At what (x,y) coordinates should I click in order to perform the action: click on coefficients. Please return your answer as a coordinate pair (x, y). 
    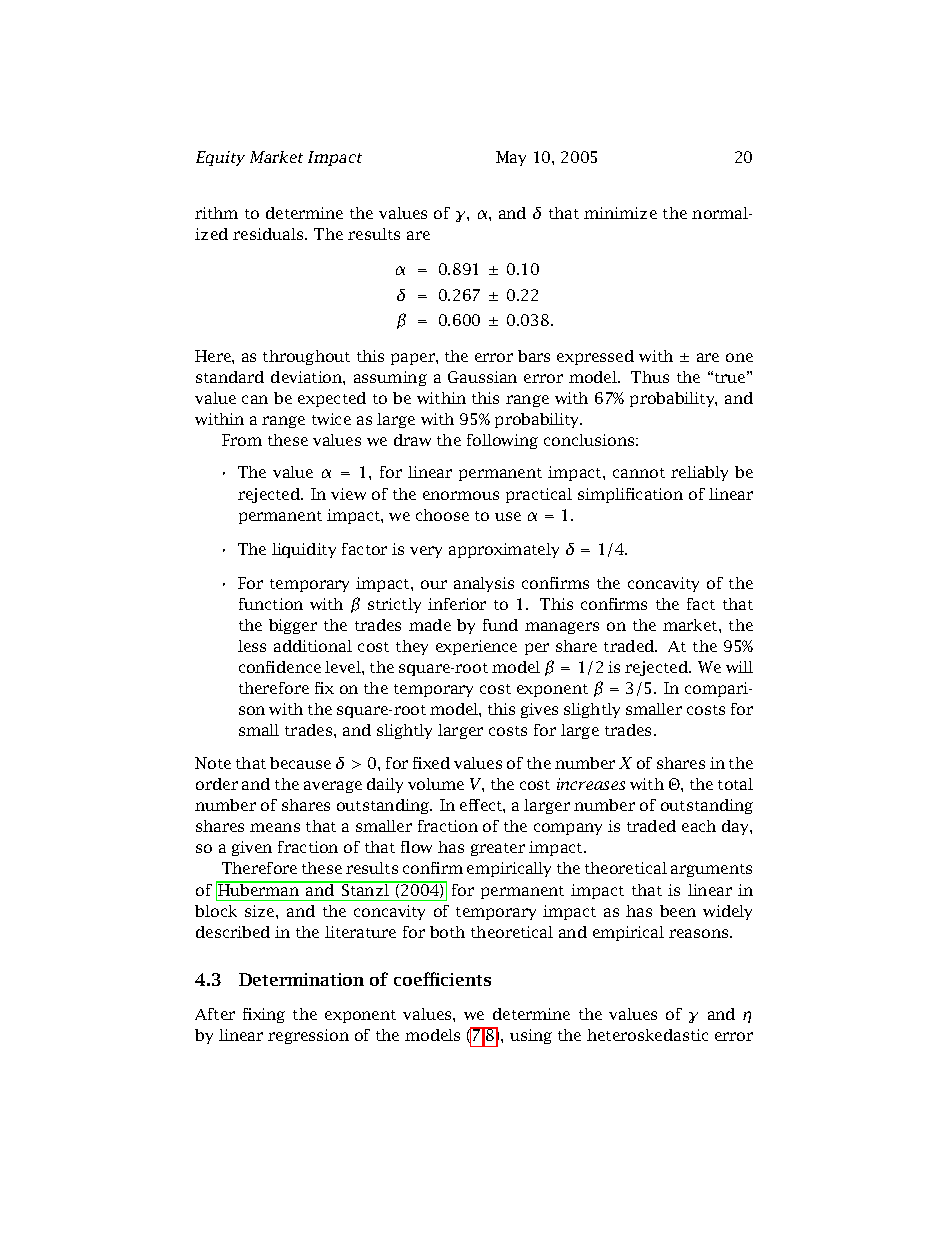
    Looking at the image, I should click on (442, 979).
